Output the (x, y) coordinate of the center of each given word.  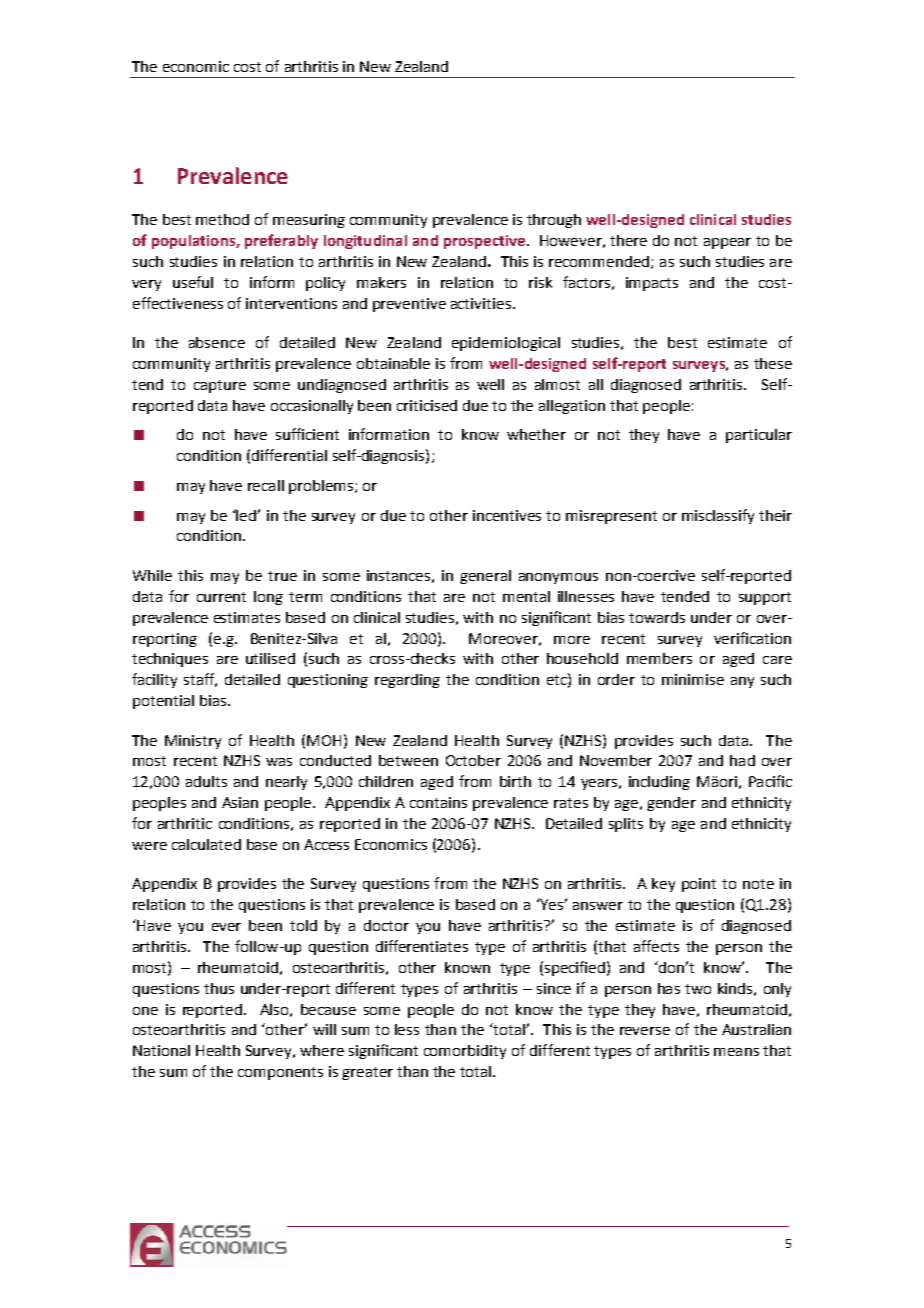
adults (206, 781)
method (222, 219)
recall (266, 485)
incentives (507, 515)
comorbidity (465, 1052)
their (775, 515)
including (659, 783)
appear (727, 243)
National (161, 1050)
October (473, 760)
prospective (486, 242)
